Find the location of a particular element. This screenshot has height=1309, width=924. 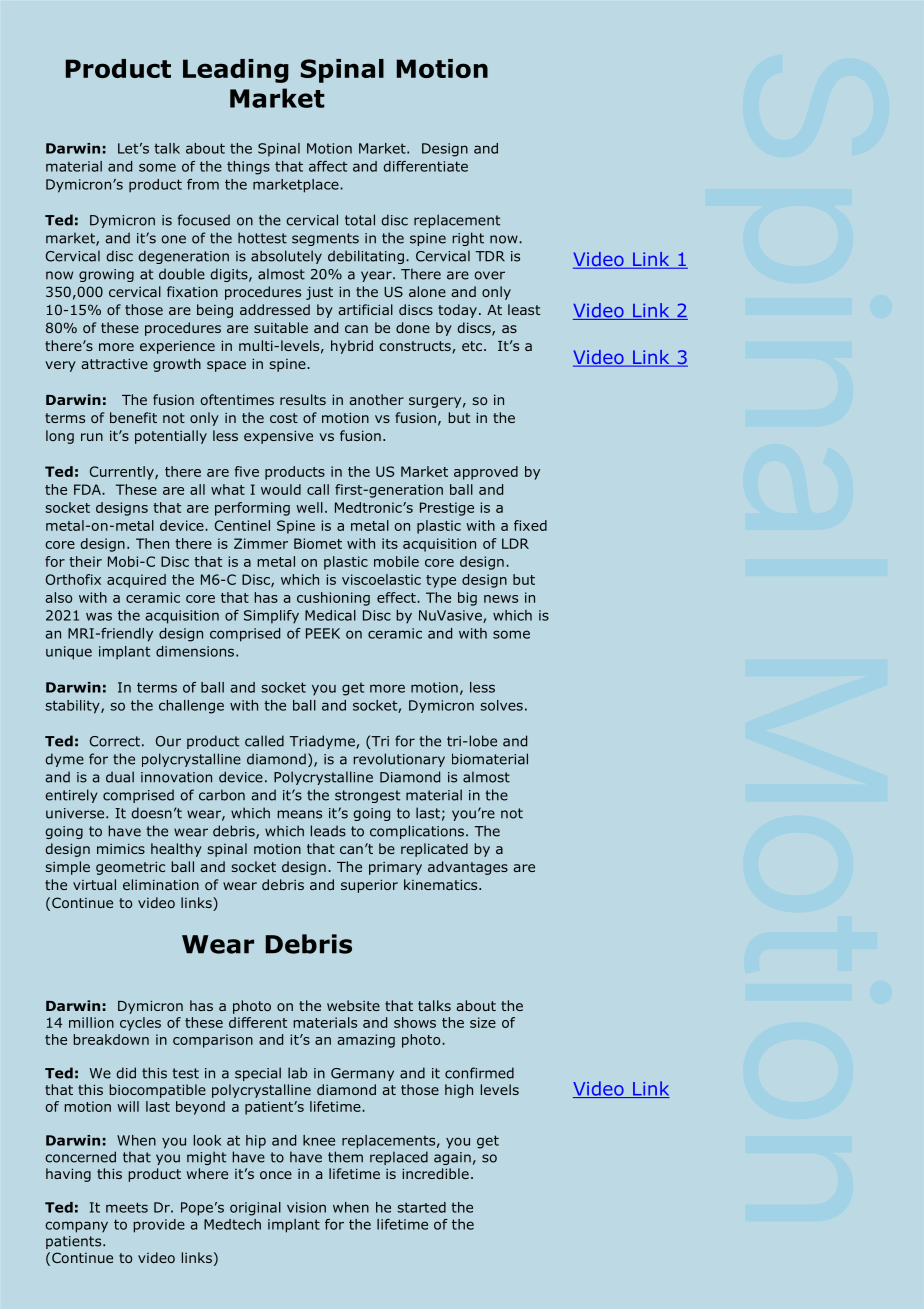

superior is located at coordinates (369, 886).
